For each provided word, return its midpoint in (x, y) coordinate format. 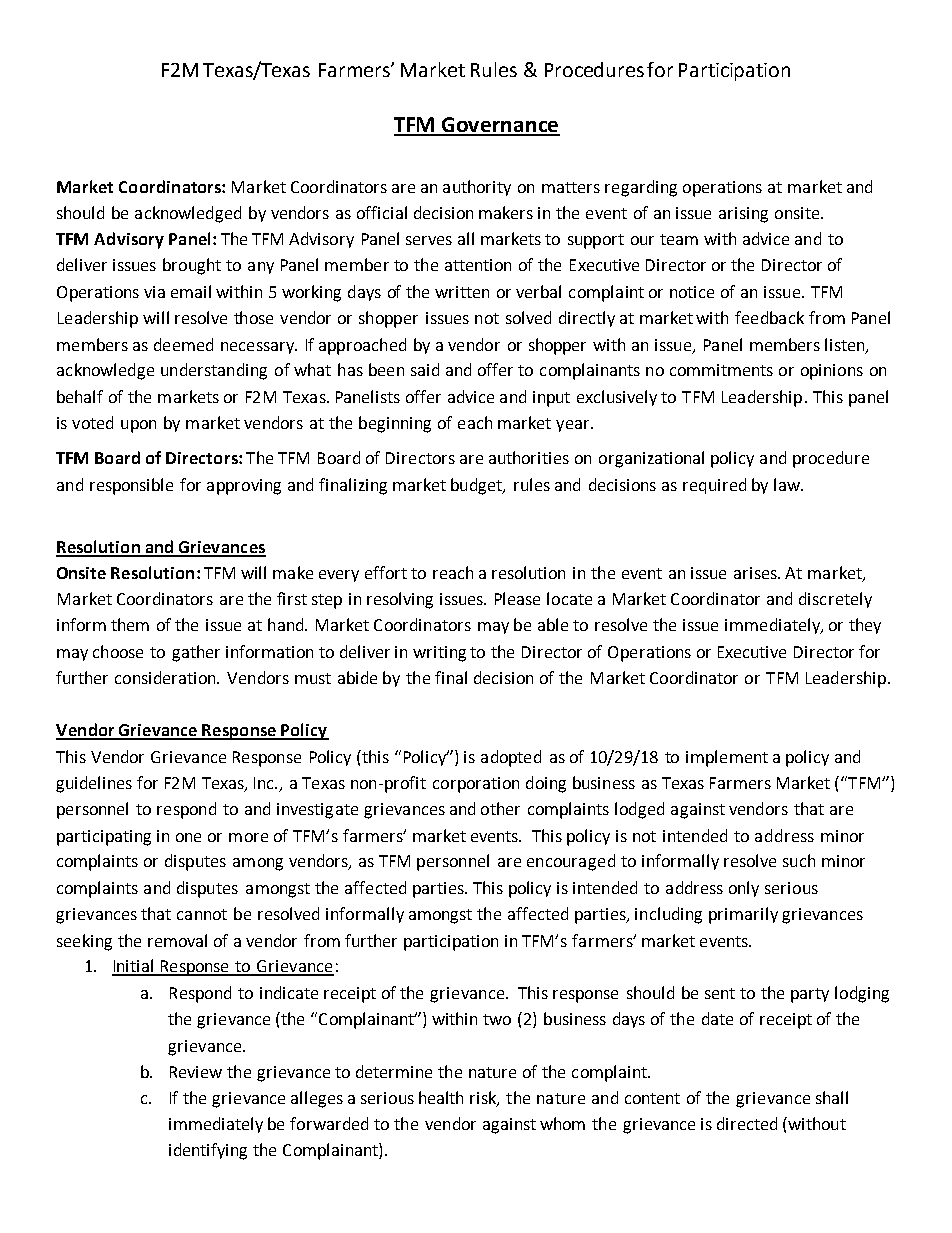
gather (196, 653)
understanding (214, 371)
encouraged (571, 862)
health (441, 1097)
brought (192, 266)
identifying (208, 1151)
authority (477, 188)
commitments (721, 370)
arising (743, 215)
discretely (835, 600)
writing (439, 654)
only (744, 889)
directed (747, 1123)
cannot (202, 914)
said (425, 369)
